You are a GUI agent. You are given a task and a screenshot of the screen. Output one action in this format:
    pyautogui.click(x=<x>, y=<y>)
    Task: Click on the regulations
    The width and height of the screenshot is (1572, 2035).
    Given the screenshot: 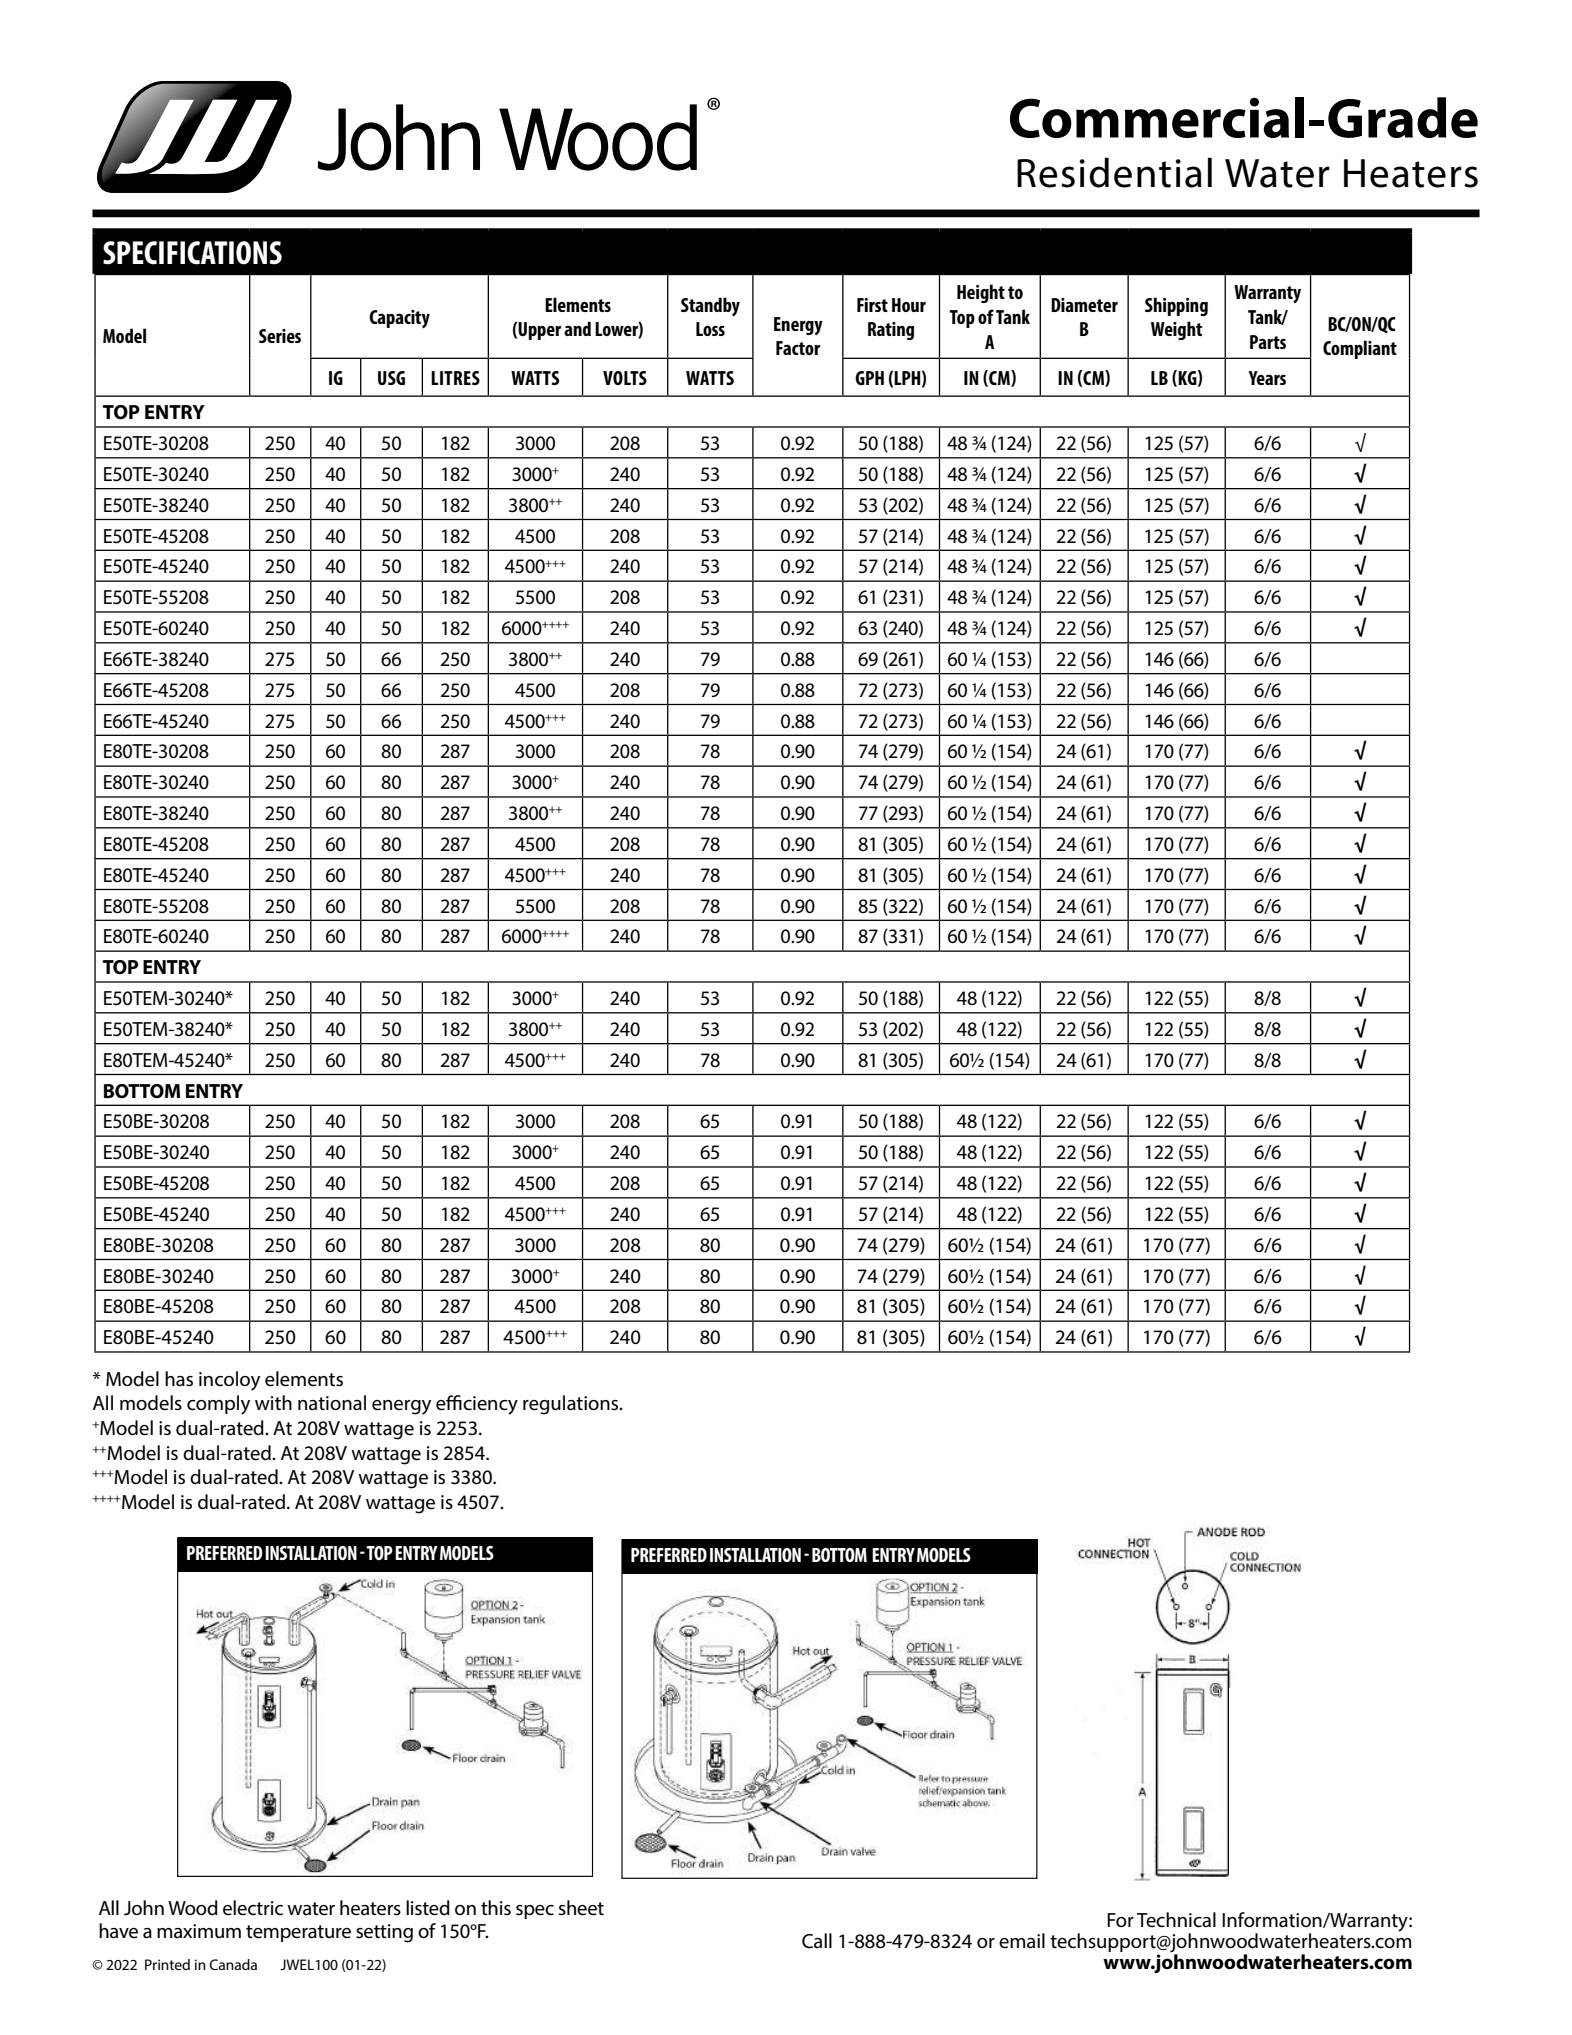 What is the action you would take?
    pyautogui.click(x=572, y=1405)
